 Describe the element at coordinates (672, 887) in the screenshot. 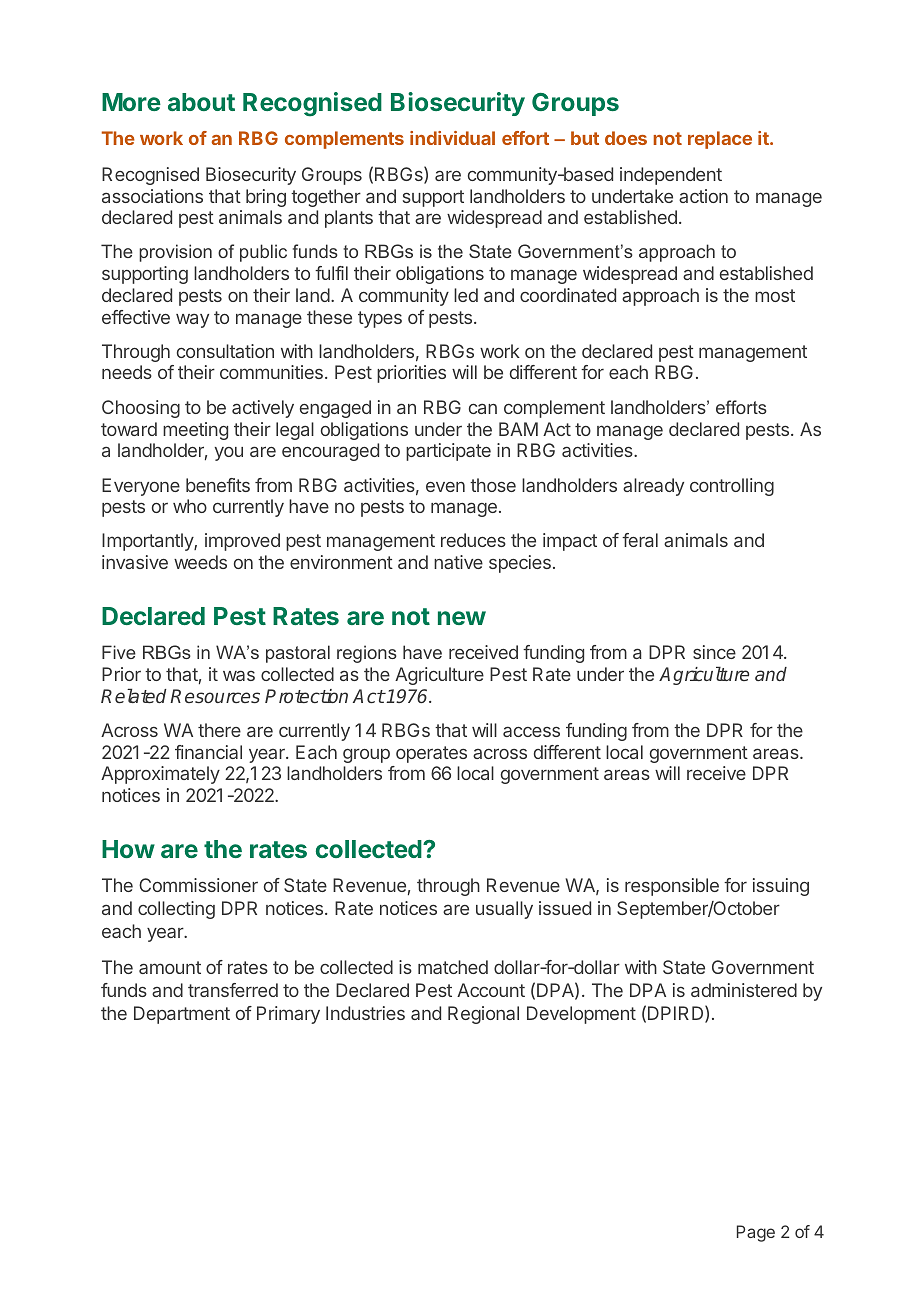

I see `responsible` at that location.
